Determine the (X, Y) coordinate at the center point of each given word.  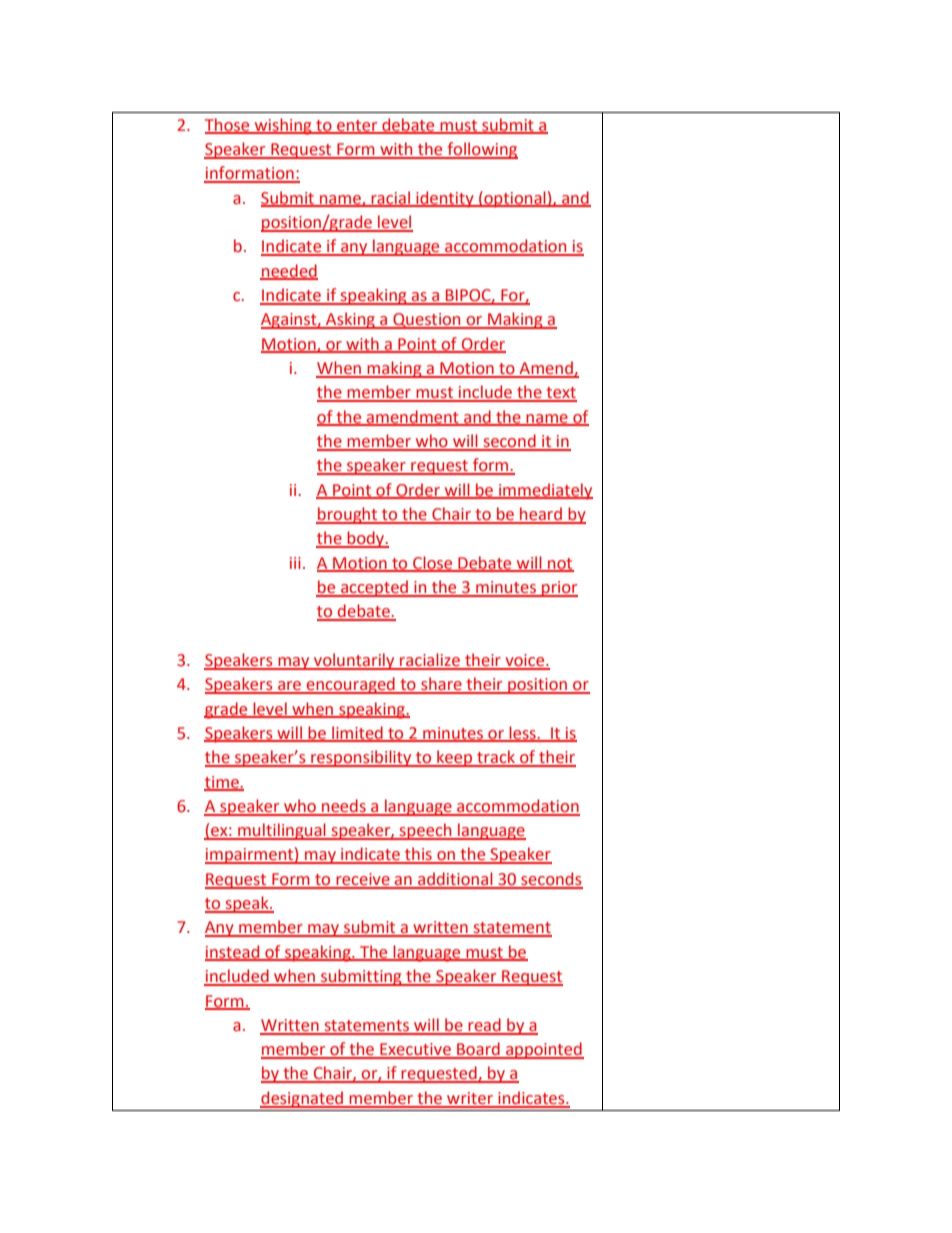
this (418, 855)
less (523, 733)
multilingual (282, 831)
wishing (283, 126)
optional (515, 199)
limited (357, 733)
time (222, 783)
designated (303, 1099)
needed (289, 271)
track (496, 758)
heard (541, 515)
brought (348, 515)
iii (295, 563)
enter (357, 126)
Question (427, 321)
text (560, 394)
